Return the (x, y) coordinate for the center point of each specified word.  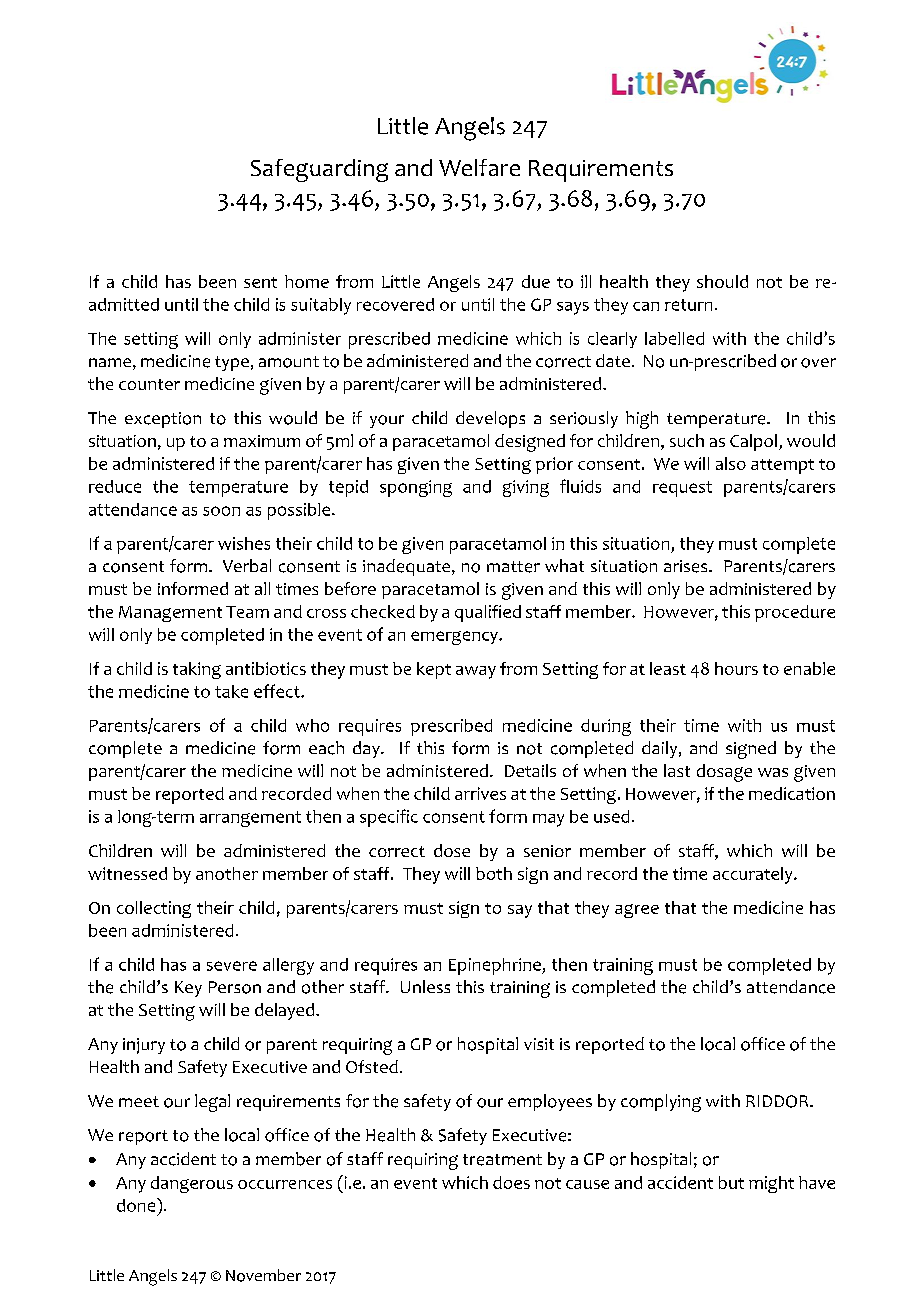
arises (687, 566)
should (722, 281)
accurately (754, 875)
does (511, 1182)
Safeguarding (319, 170)
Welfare (479, 167)
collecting (154, 909)
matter (513, 567)
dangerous (192, 1184)
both (494, 873)
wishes (244, 543)
